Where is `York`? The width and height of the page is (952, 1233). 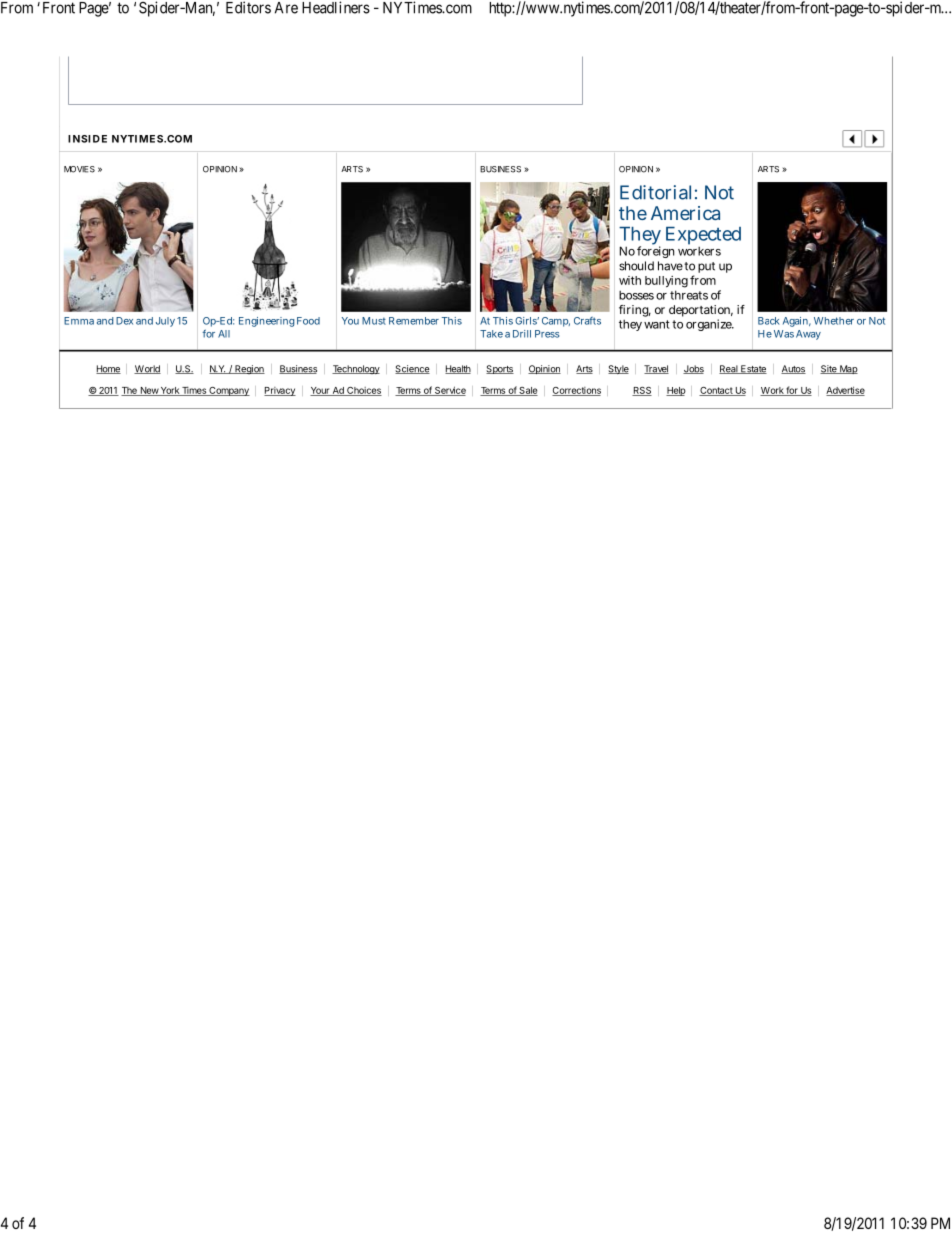
York is located at coordinates (170, 391).
